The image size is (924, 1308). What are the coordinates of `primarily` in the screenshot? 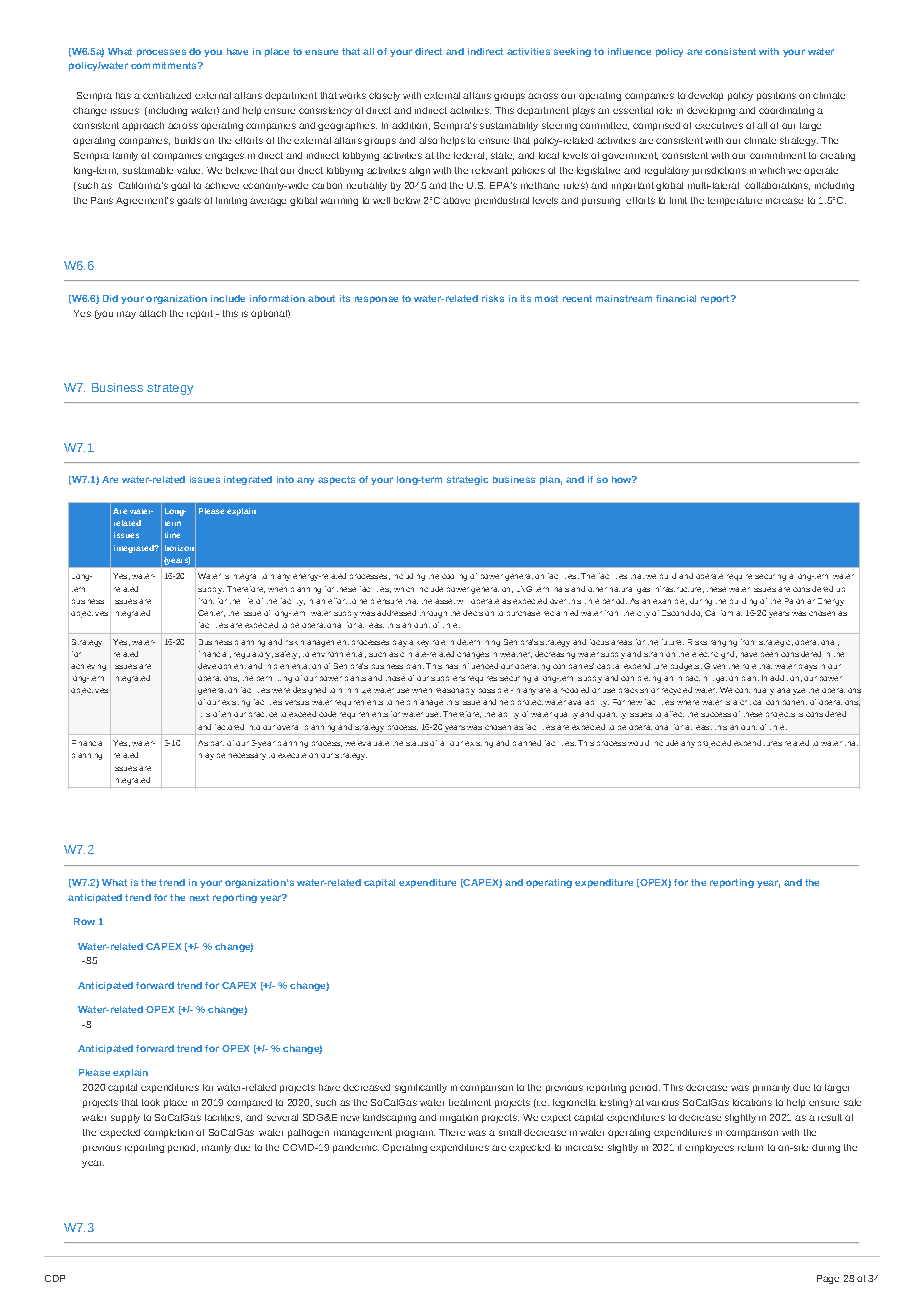 It's located at (771, 1088).
